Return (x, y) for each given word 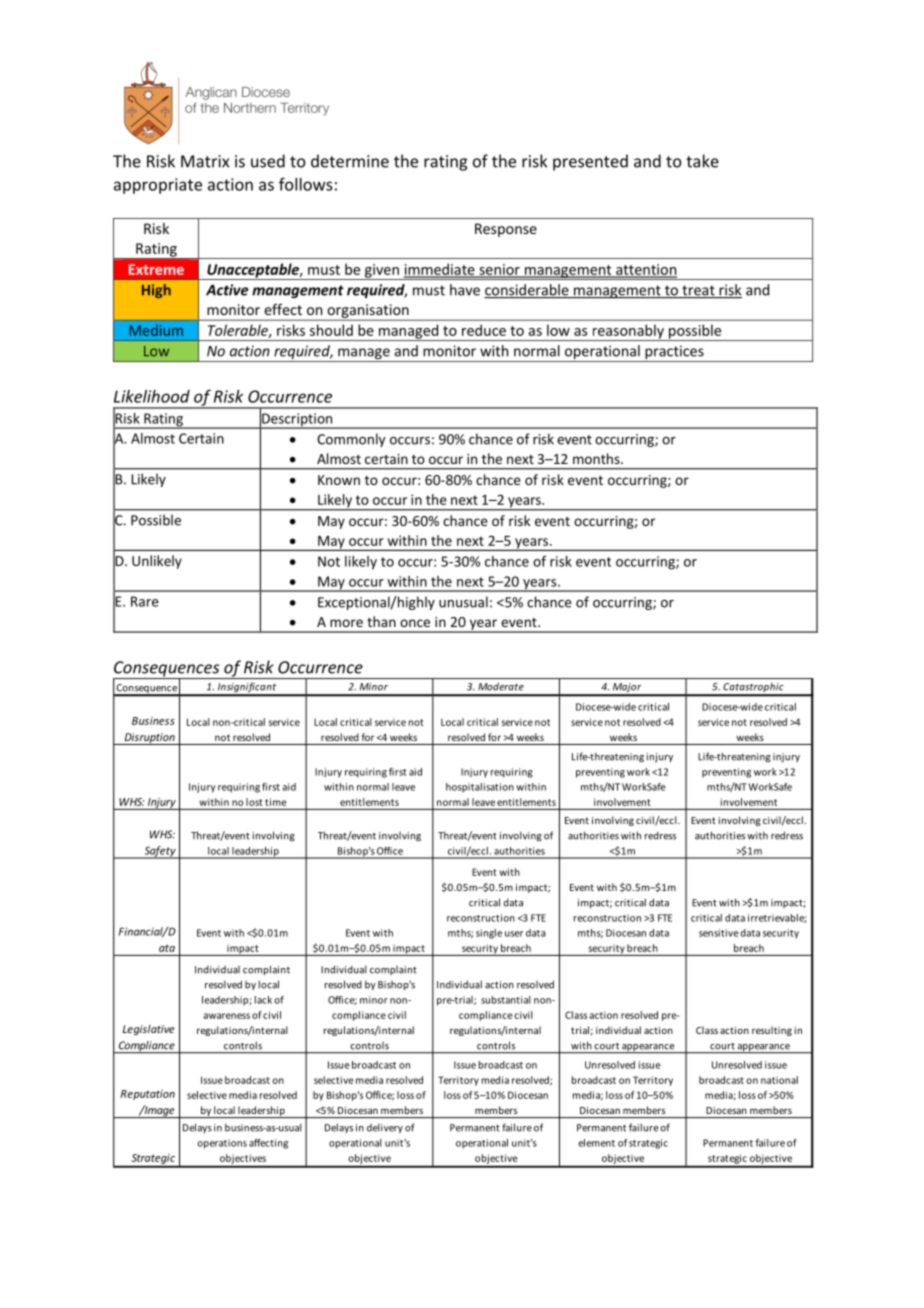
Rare (145, 601)
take (702, 161)
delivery (385, 1128)
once (415, 623)
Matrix (205, 161)
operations (222, 1144)
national (779, 1080)
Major (627, 689)
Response (506, 230)
